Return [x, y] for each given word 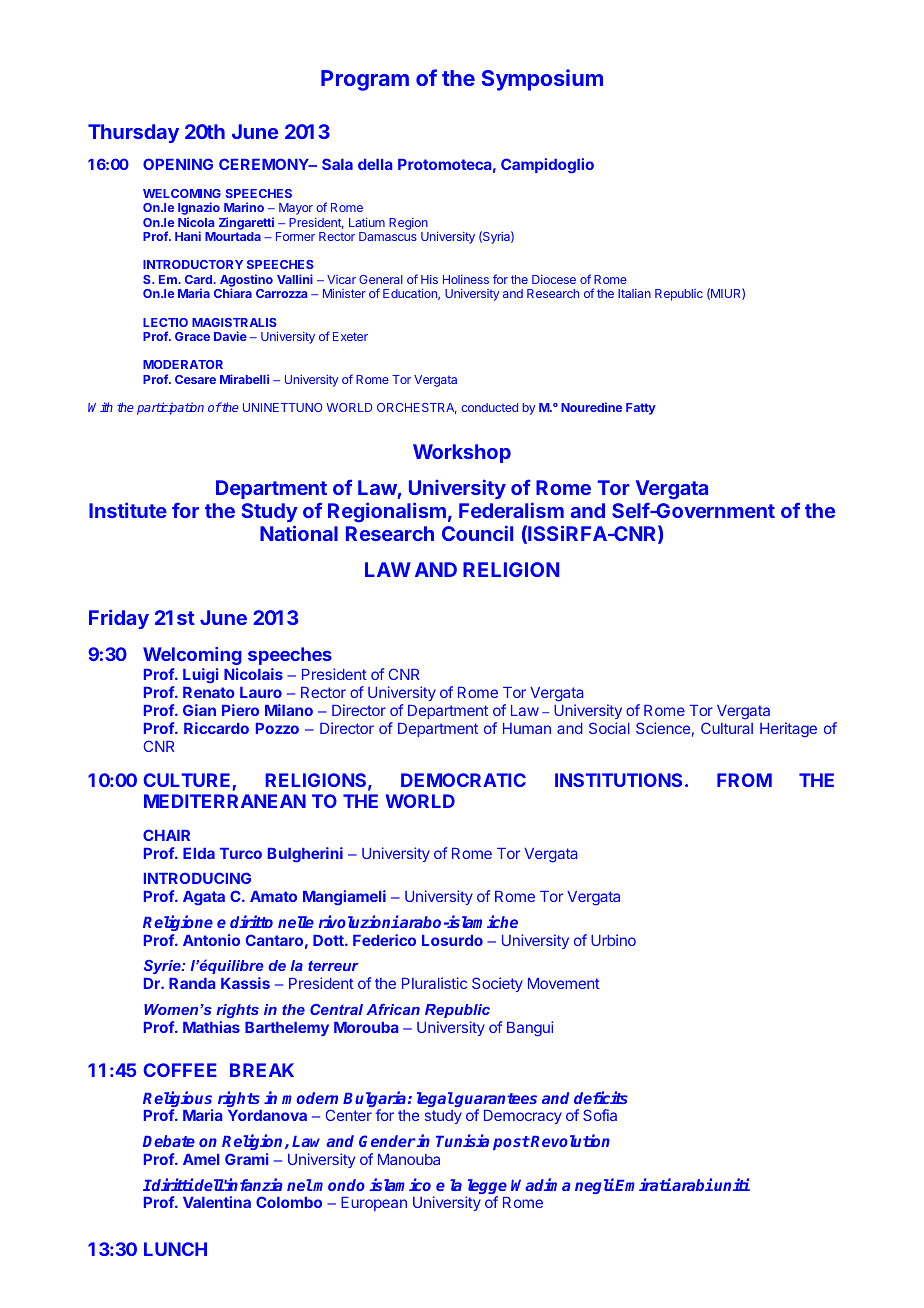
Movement [564, 983]
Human [527, 728]
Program [365, 80]
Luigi [200, 676]
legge [486, 1188]
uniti [732, 1184]
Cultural [727, 728]
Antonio [211, 940]
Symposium [542, 80]
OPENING [178, 164]
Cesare [195, 379]
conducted [489, 407]
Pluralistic [434, 983]
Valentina [217, 1202]
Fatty [641, 409]
